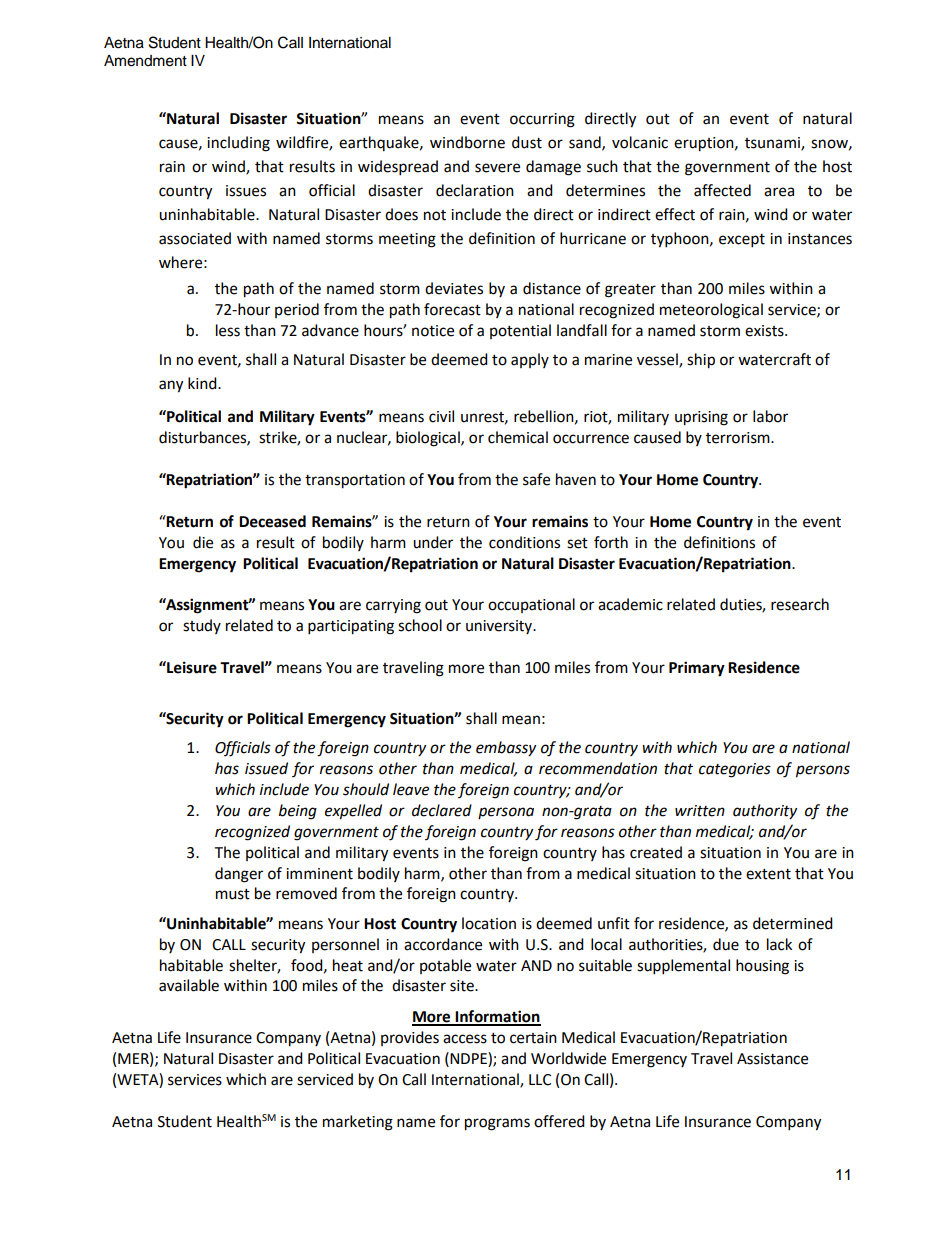  Describe the element at coordinates (800, 604) in the screenshot. I see `research` at that location.
